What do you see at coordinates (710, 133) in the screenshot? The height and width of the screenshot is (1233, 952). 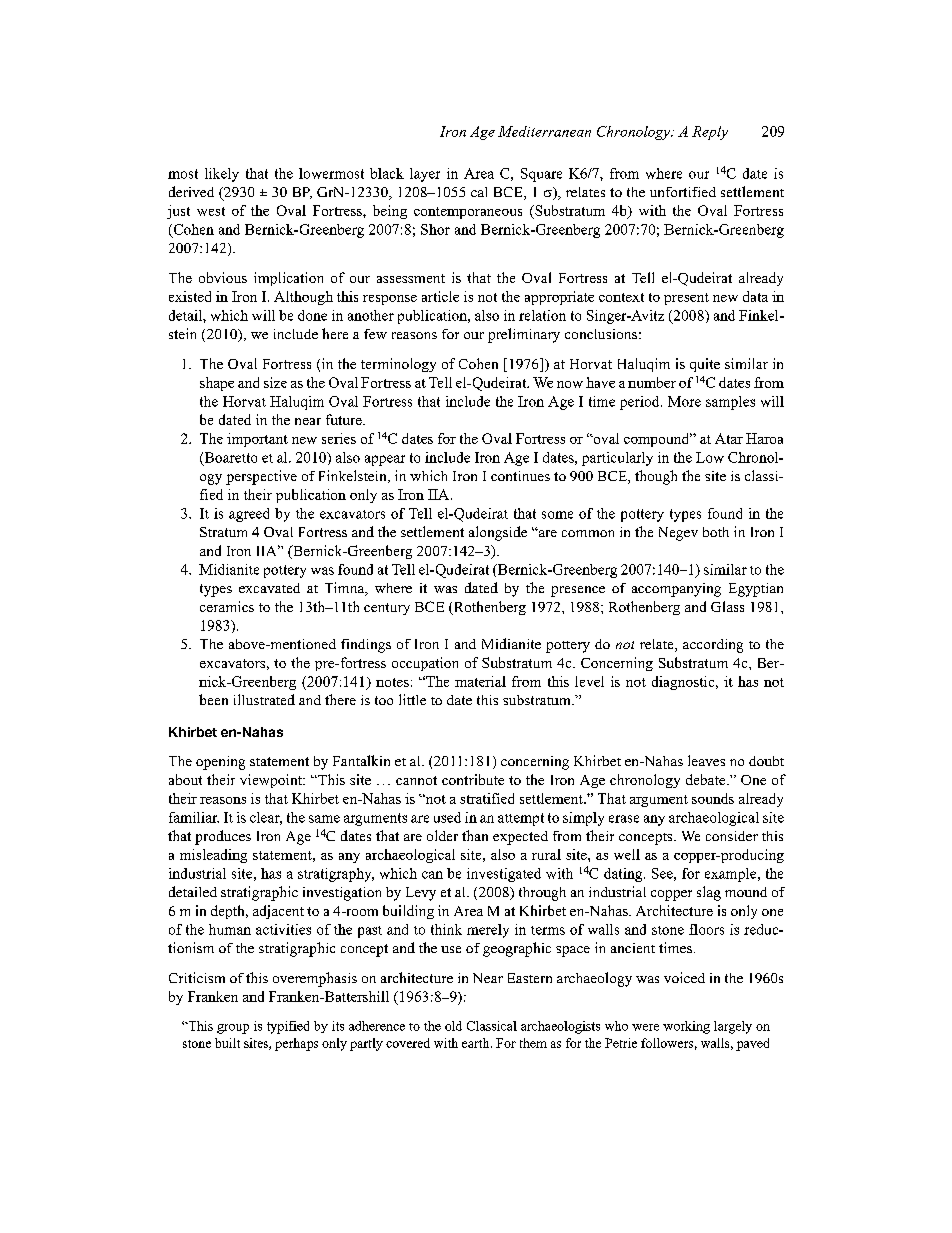 I see `Reply` at bounding box center [710, 133].
